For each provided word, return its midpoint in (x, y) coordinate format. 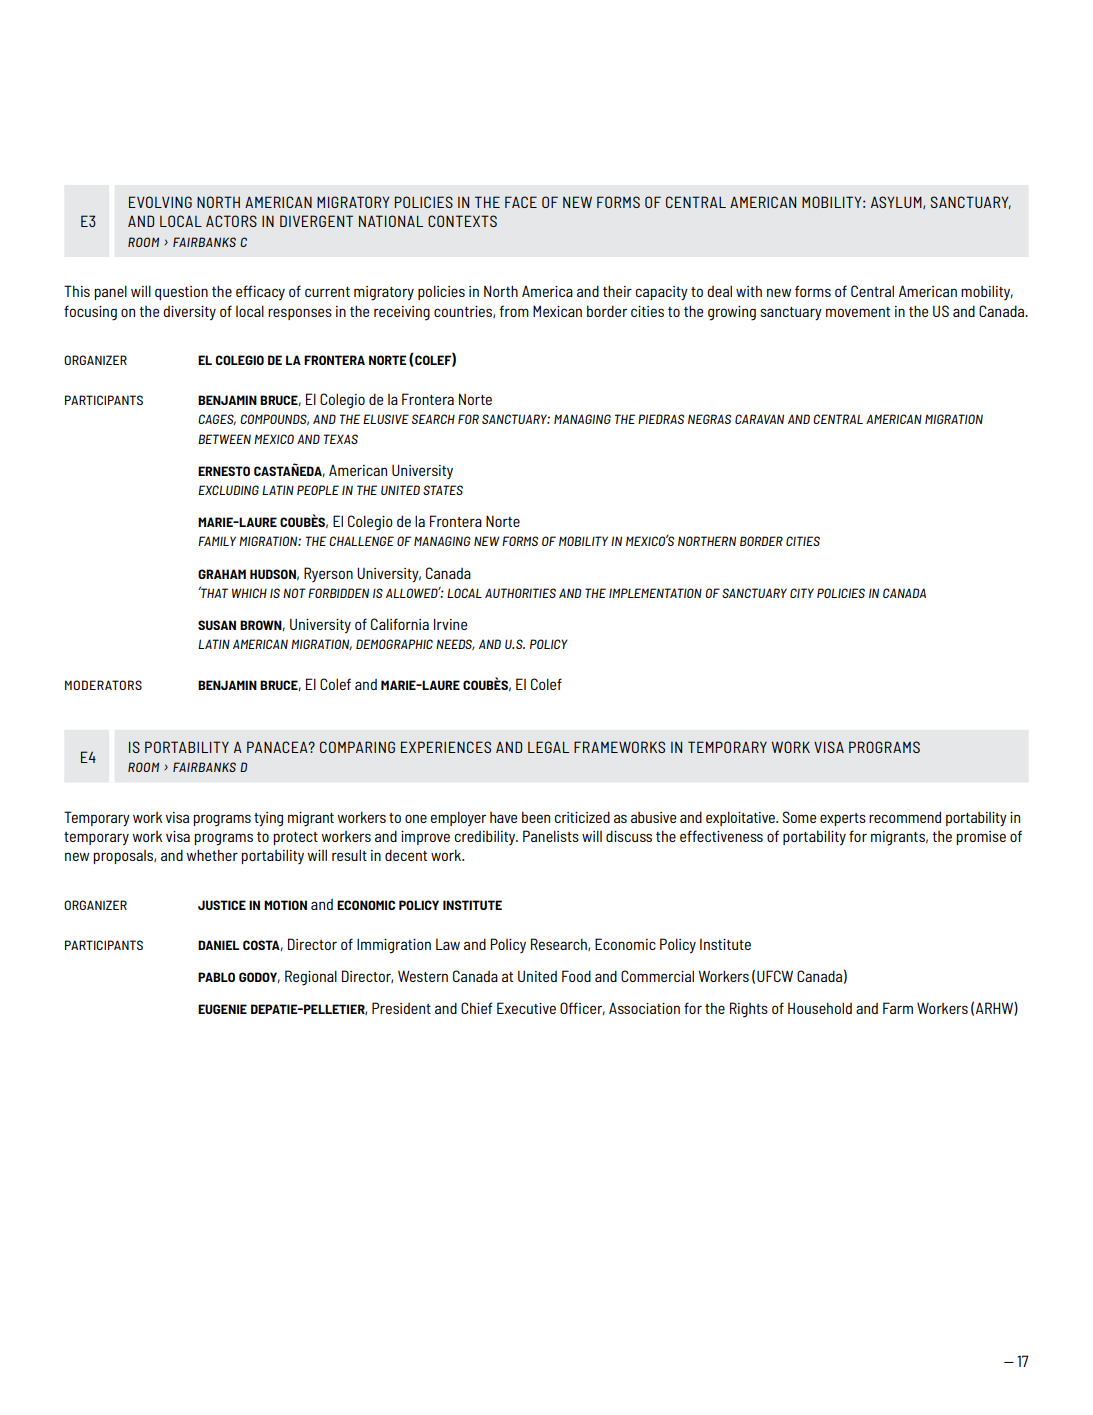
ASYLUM (897, 202)
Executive (526, 1008)
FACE (521, 202)
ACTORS (231, 221)
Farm (898, 1008)
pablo (216, 977)
